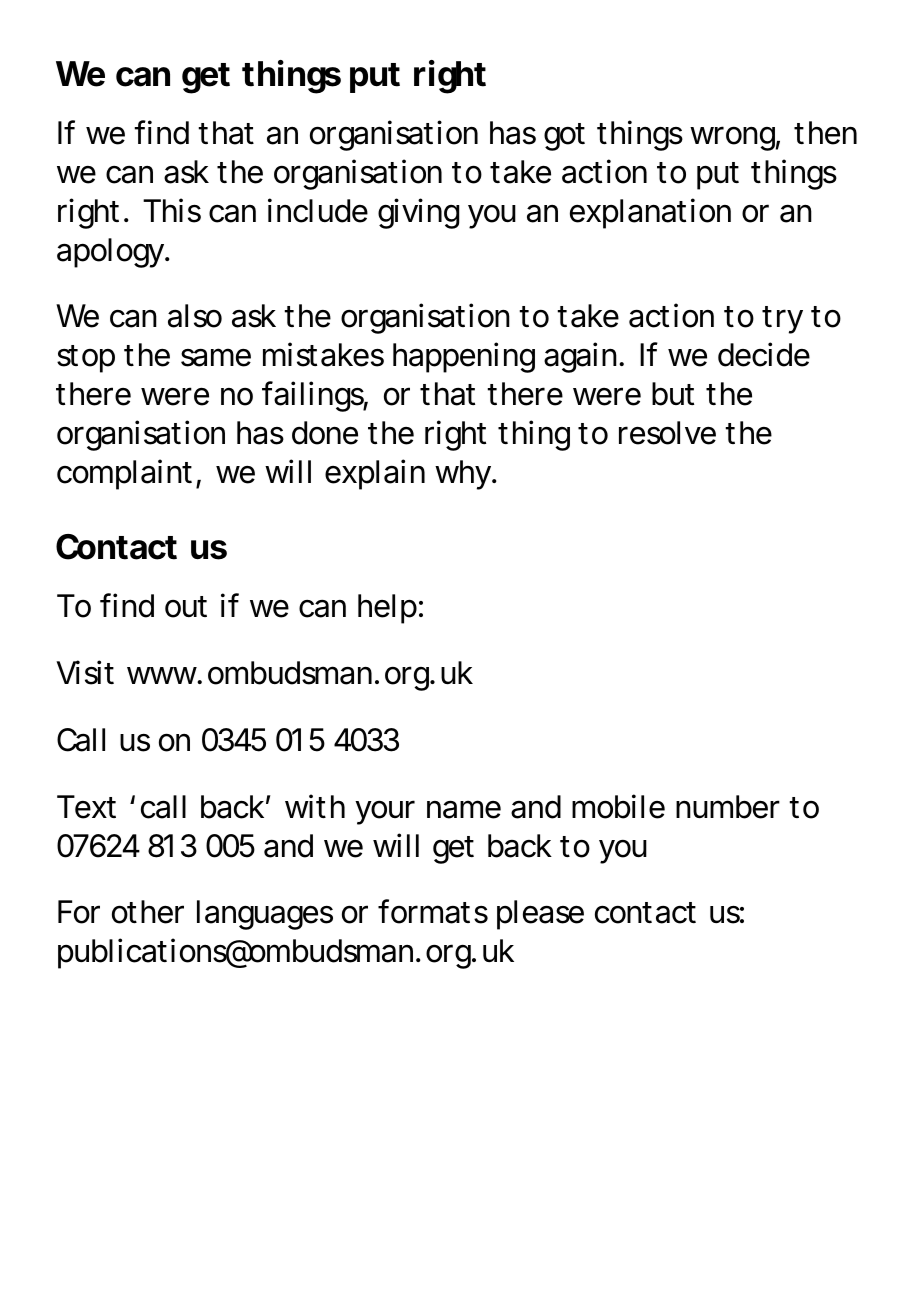 Image resolution: width=924 pixels, height=1308 pixels. I want to click on This, so click(172, 210).
